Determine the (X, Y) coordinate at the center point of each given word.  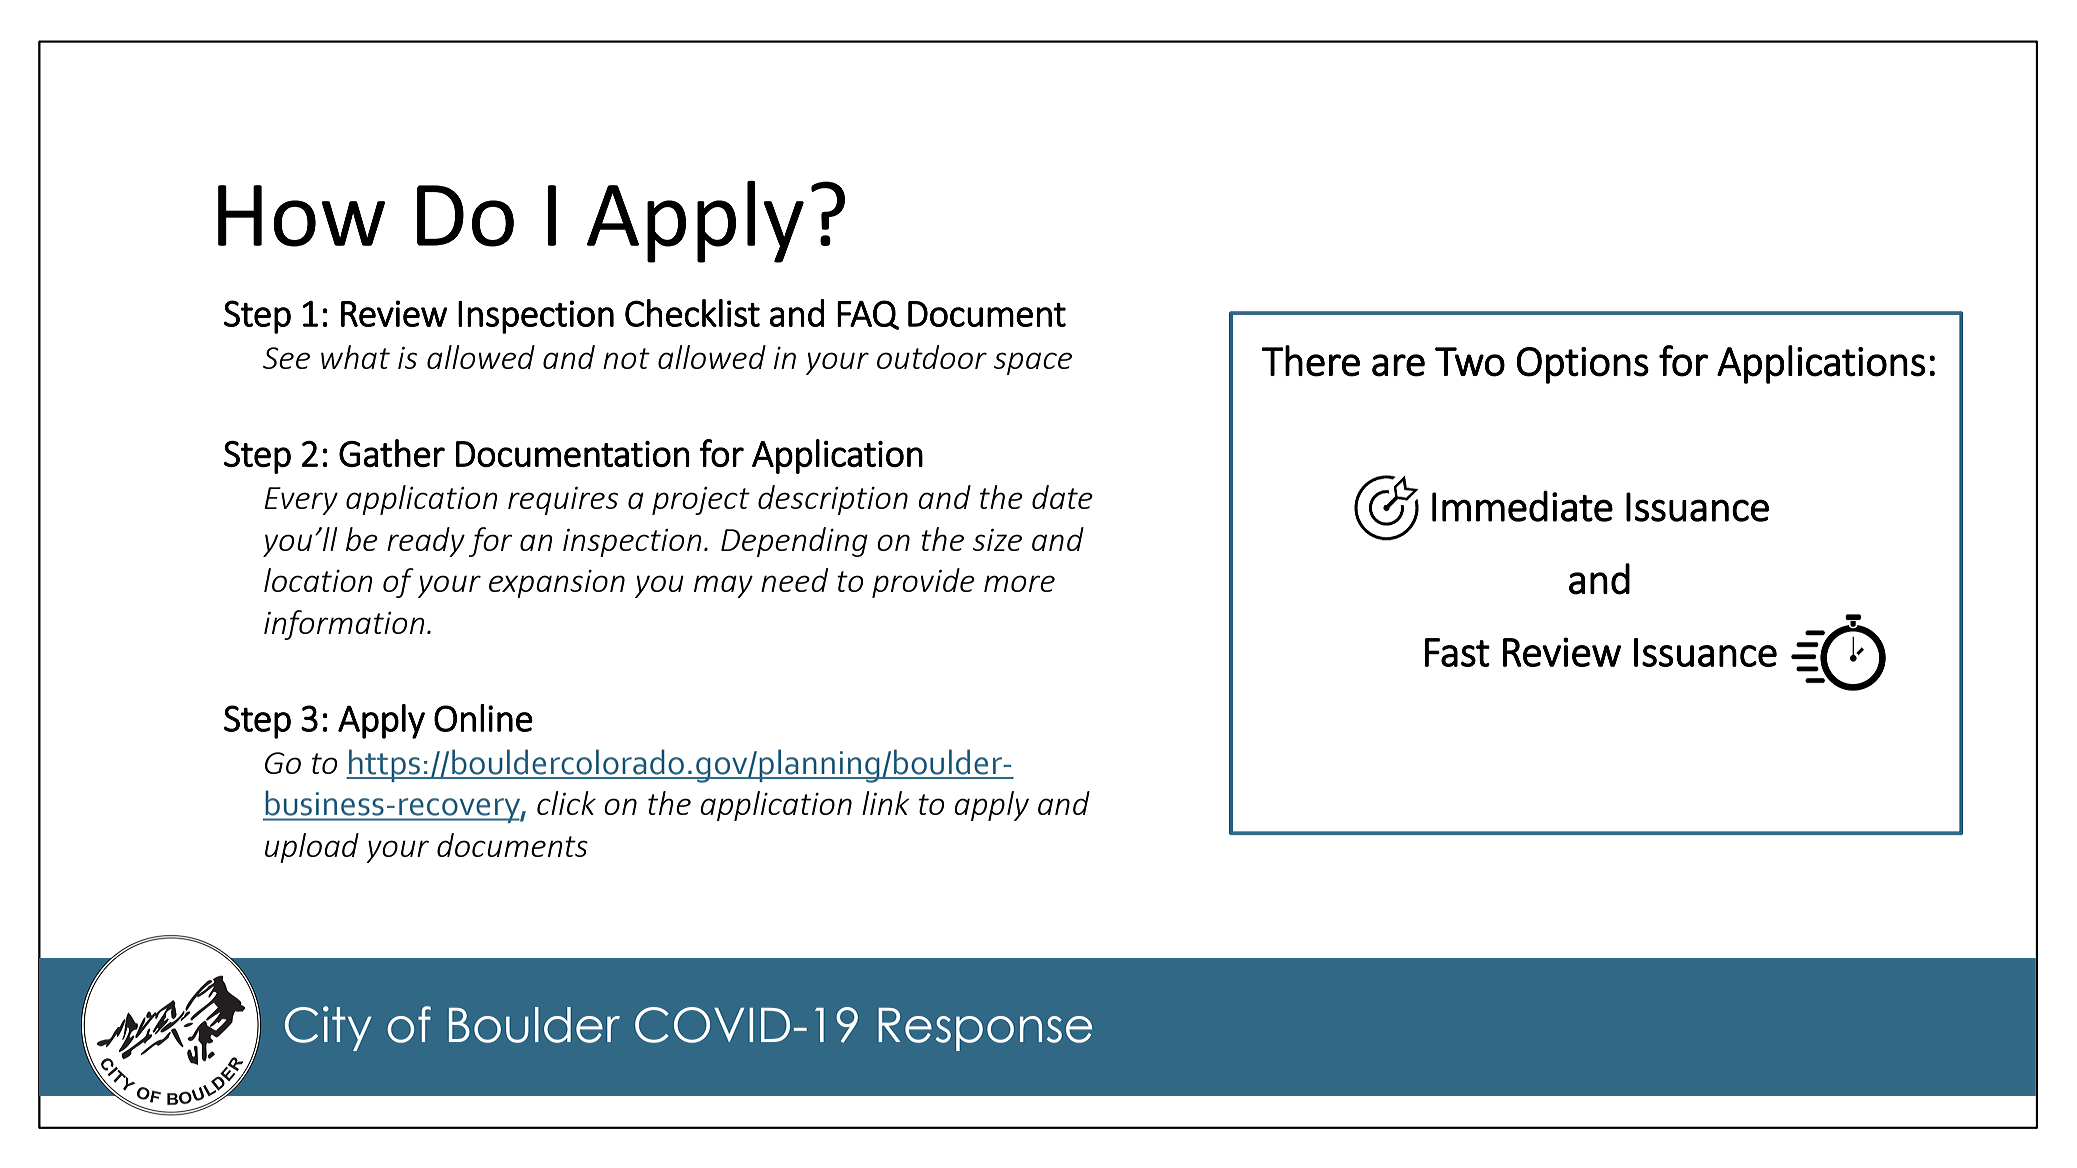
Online (483, 718)
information (344, 625)
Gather (392, 453)
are (1398, 365)
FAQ (868, 315)
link (885, 803)
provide (923, 583)
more (1019, 583)
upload (312, 848)
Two (1470, 362)
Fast (1457, 652)
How (301, 216)
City (328, 1028)
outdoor (932, 357)
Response (985, 1029)
